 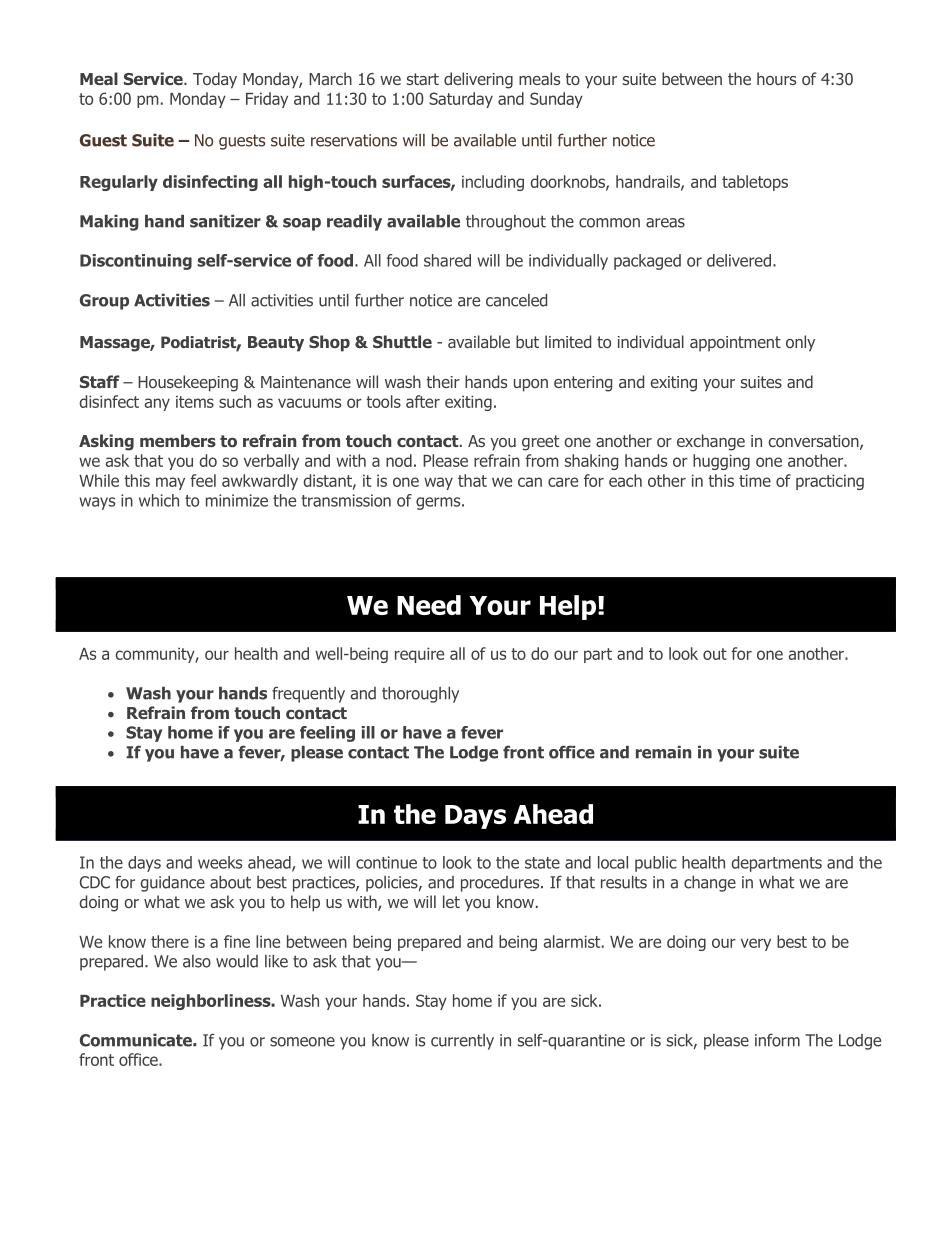 What do you see at coordinates (776, 78) in the screenshot?
I see `hours` at bounding box center [776, 78].
